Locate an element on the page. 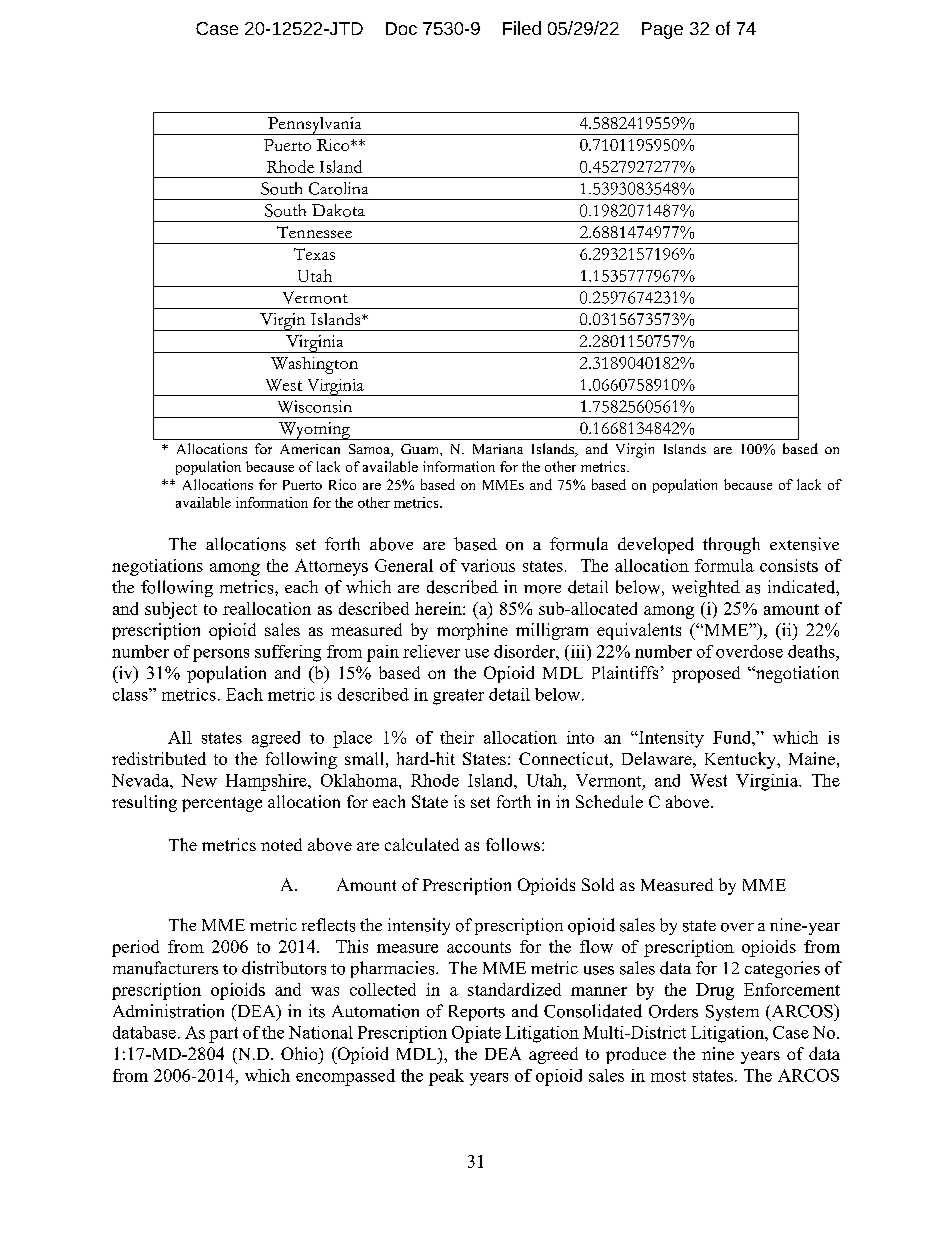 This page has width=952, height=1233. Washington is located at coordinates (314, 365).
